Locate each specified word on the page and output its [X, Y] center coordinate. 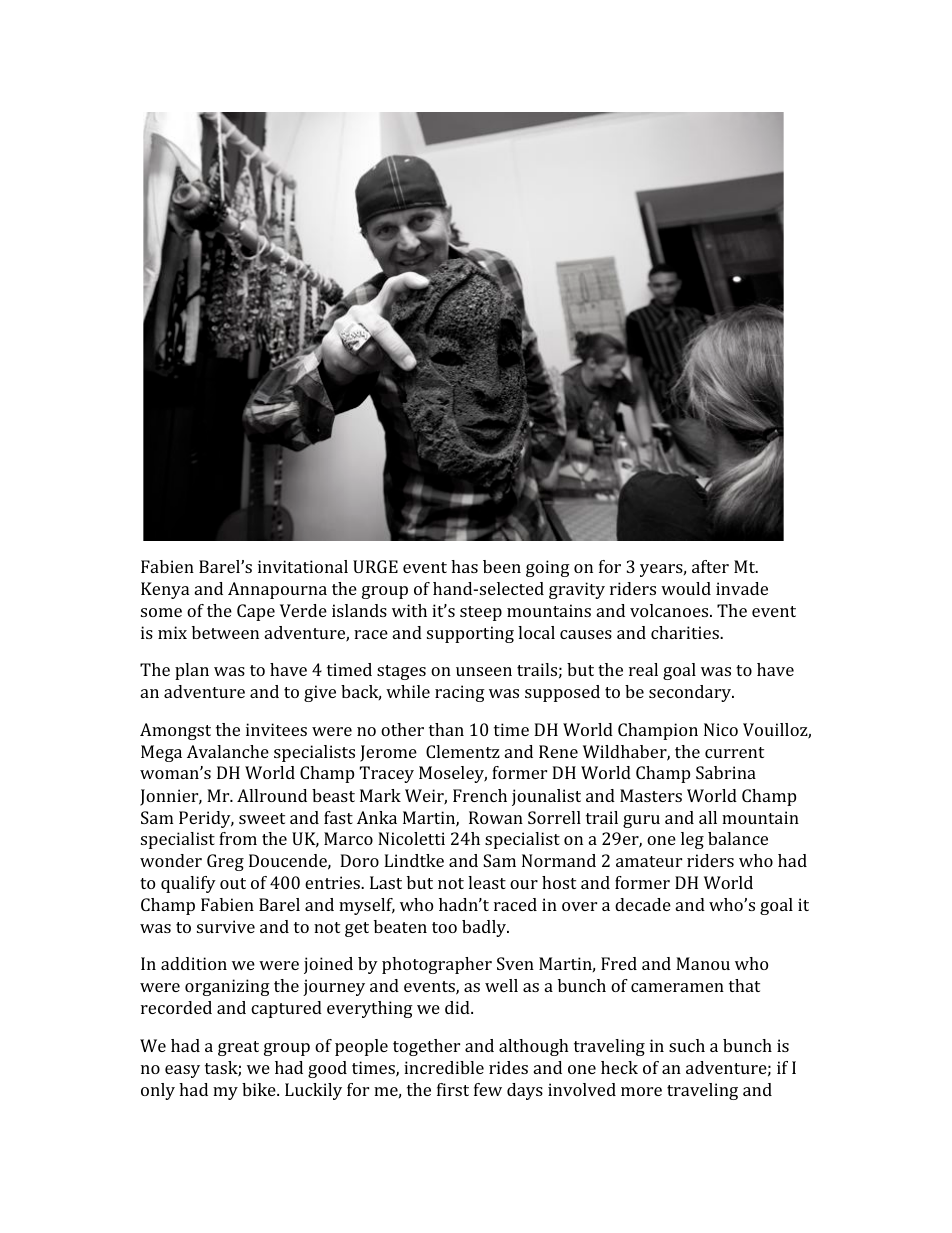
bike [260, 1089]
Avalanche [228, 751]
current [734, 752]
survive [226, 926]
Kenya [165, 590]
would [686, 588]
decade [643, 904]
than [446, 729]
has [464, 566]
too [444, 927]
